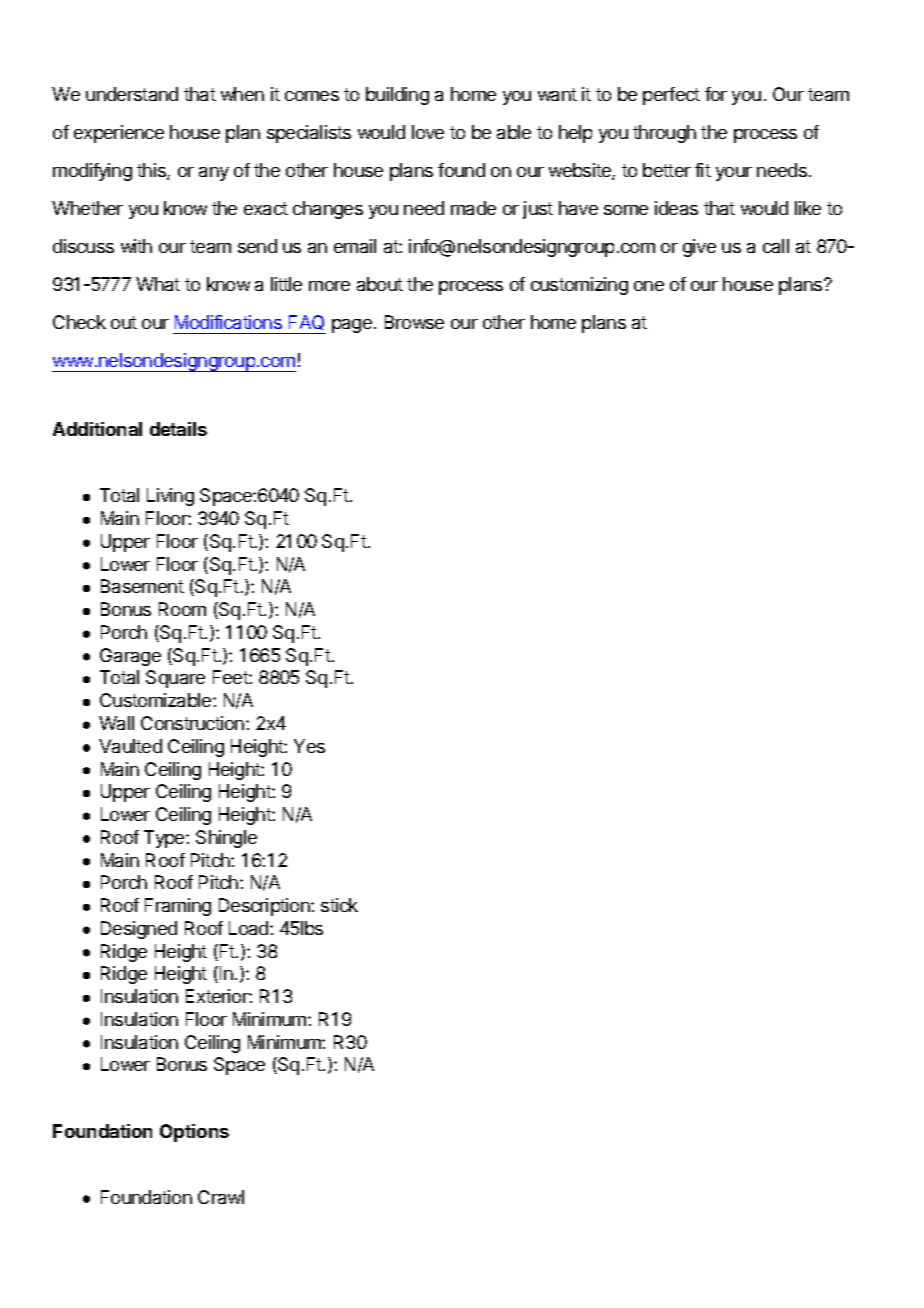 The height and width of the screenshot is (1308, 924). I want to click on love, so click(428, 132).
